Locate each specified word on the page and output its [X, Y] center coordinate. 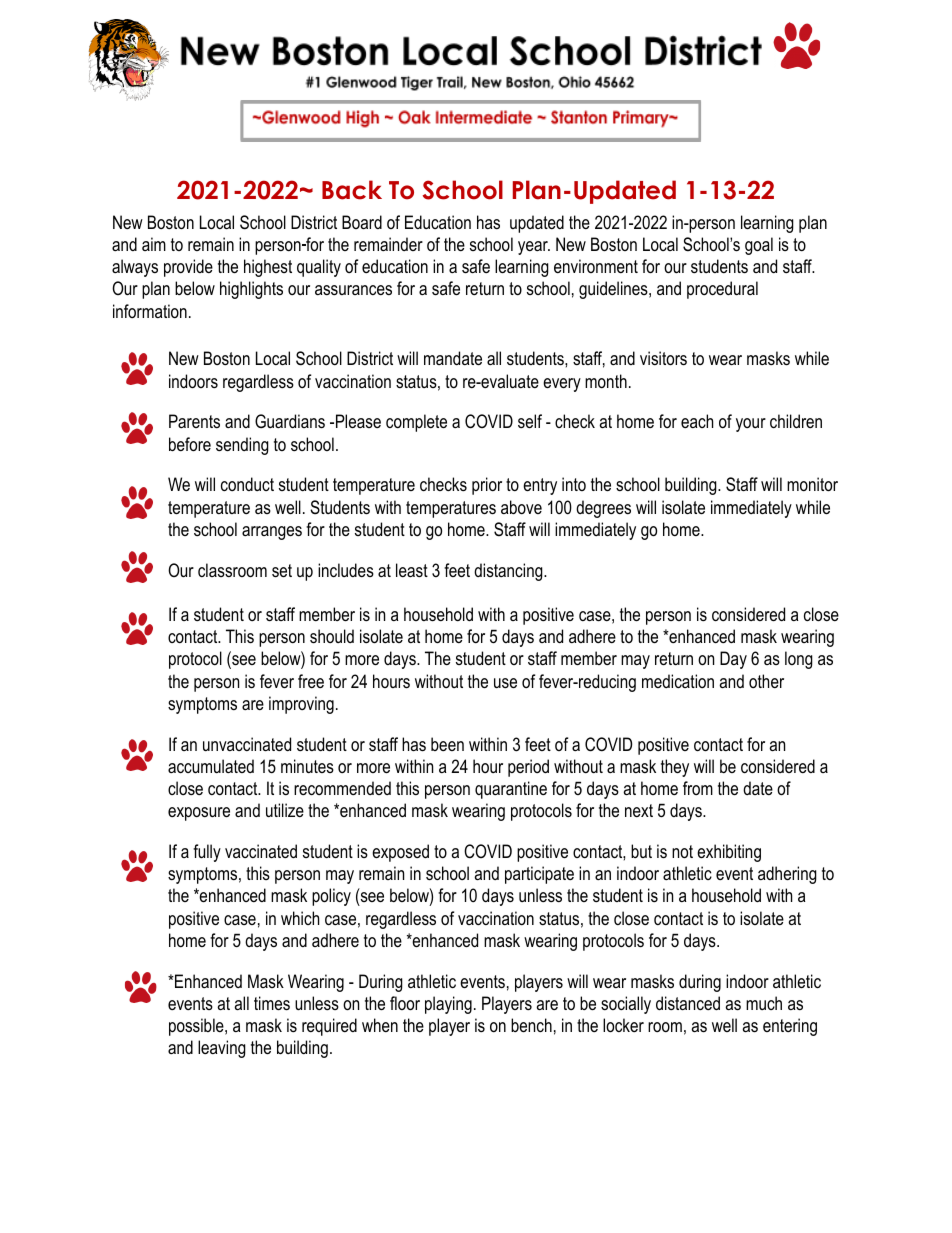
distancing [509, 572]
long [799, 660]
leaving [222, 1049]
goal [759, 246]
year [534, 248]
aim [154, 244]
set [282, 571]
